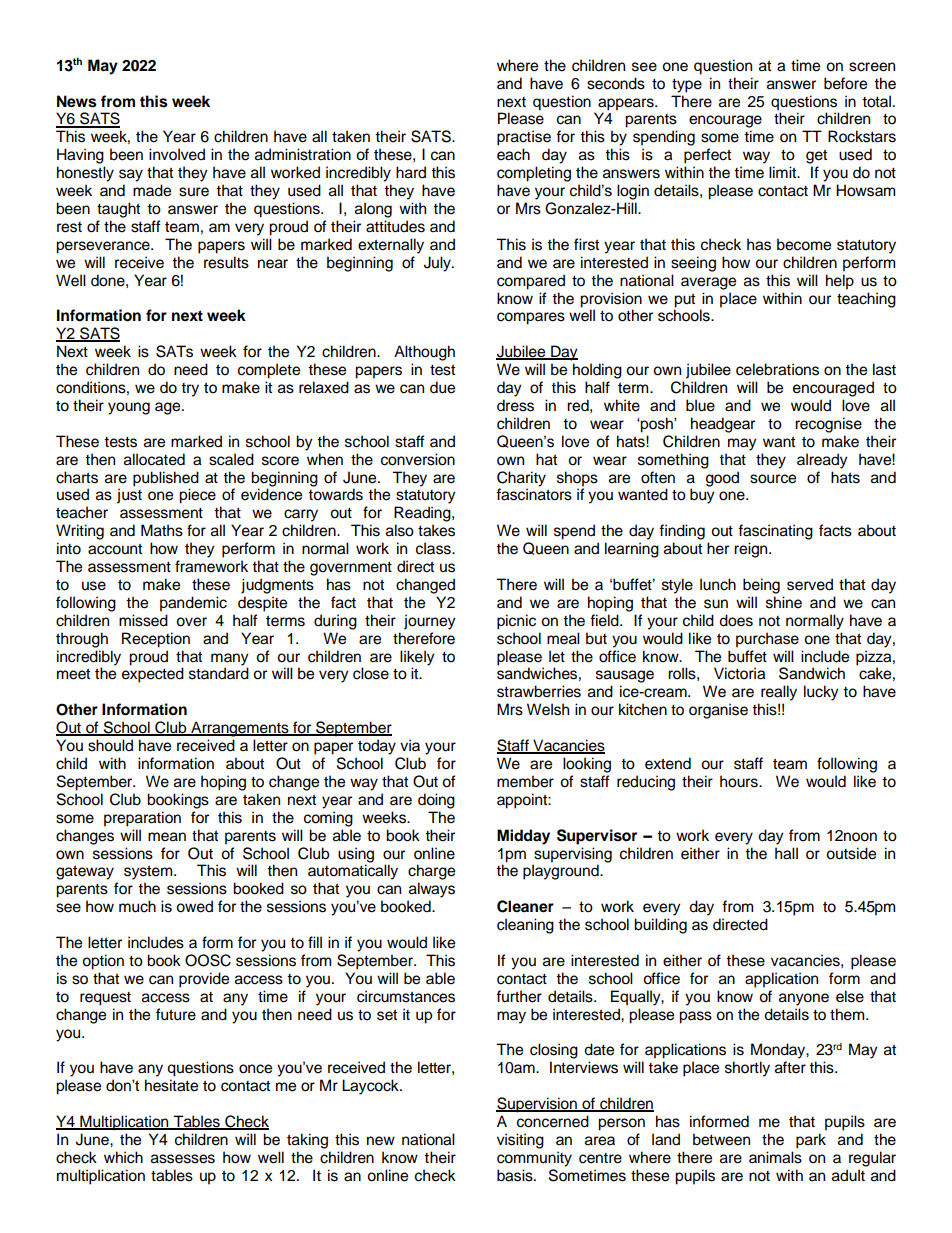 This screenshot has width=952, height=1233. What do you see at coordinates (524, 138) in the screenshot?
I see `practise` at bounding box center [524, 138].
